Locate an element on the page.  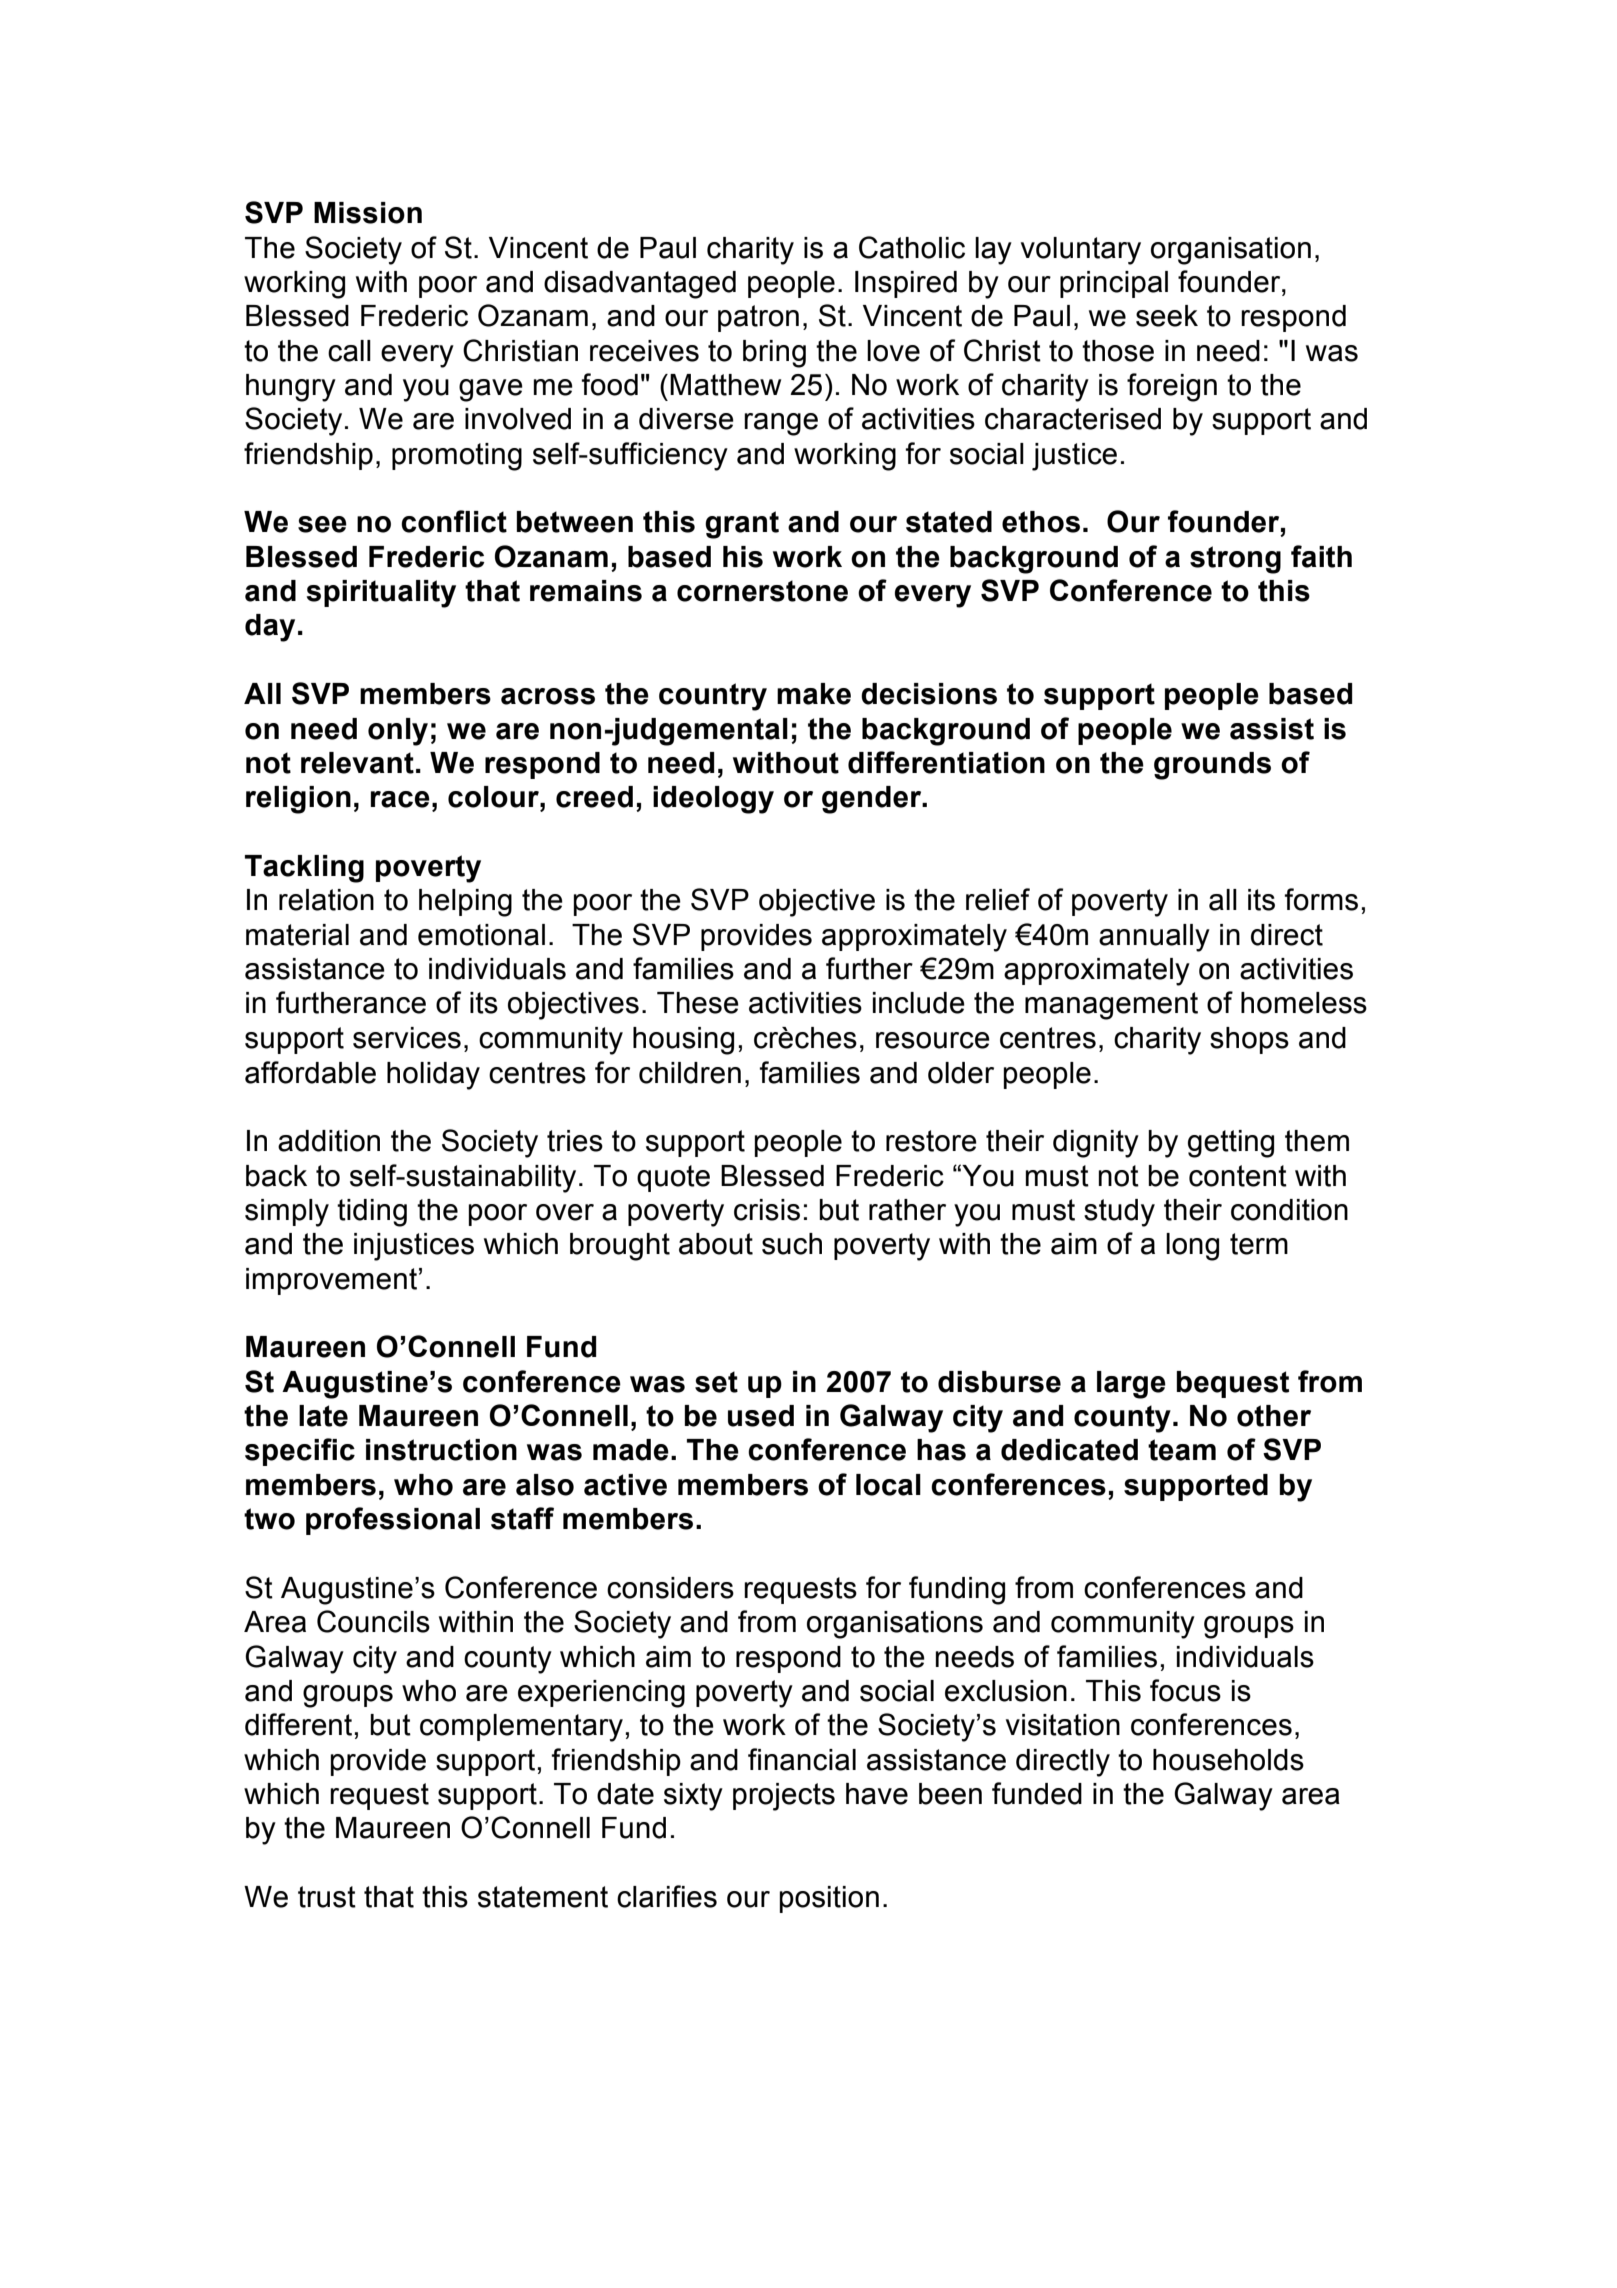
patron is located at coordinates (758, 318).
